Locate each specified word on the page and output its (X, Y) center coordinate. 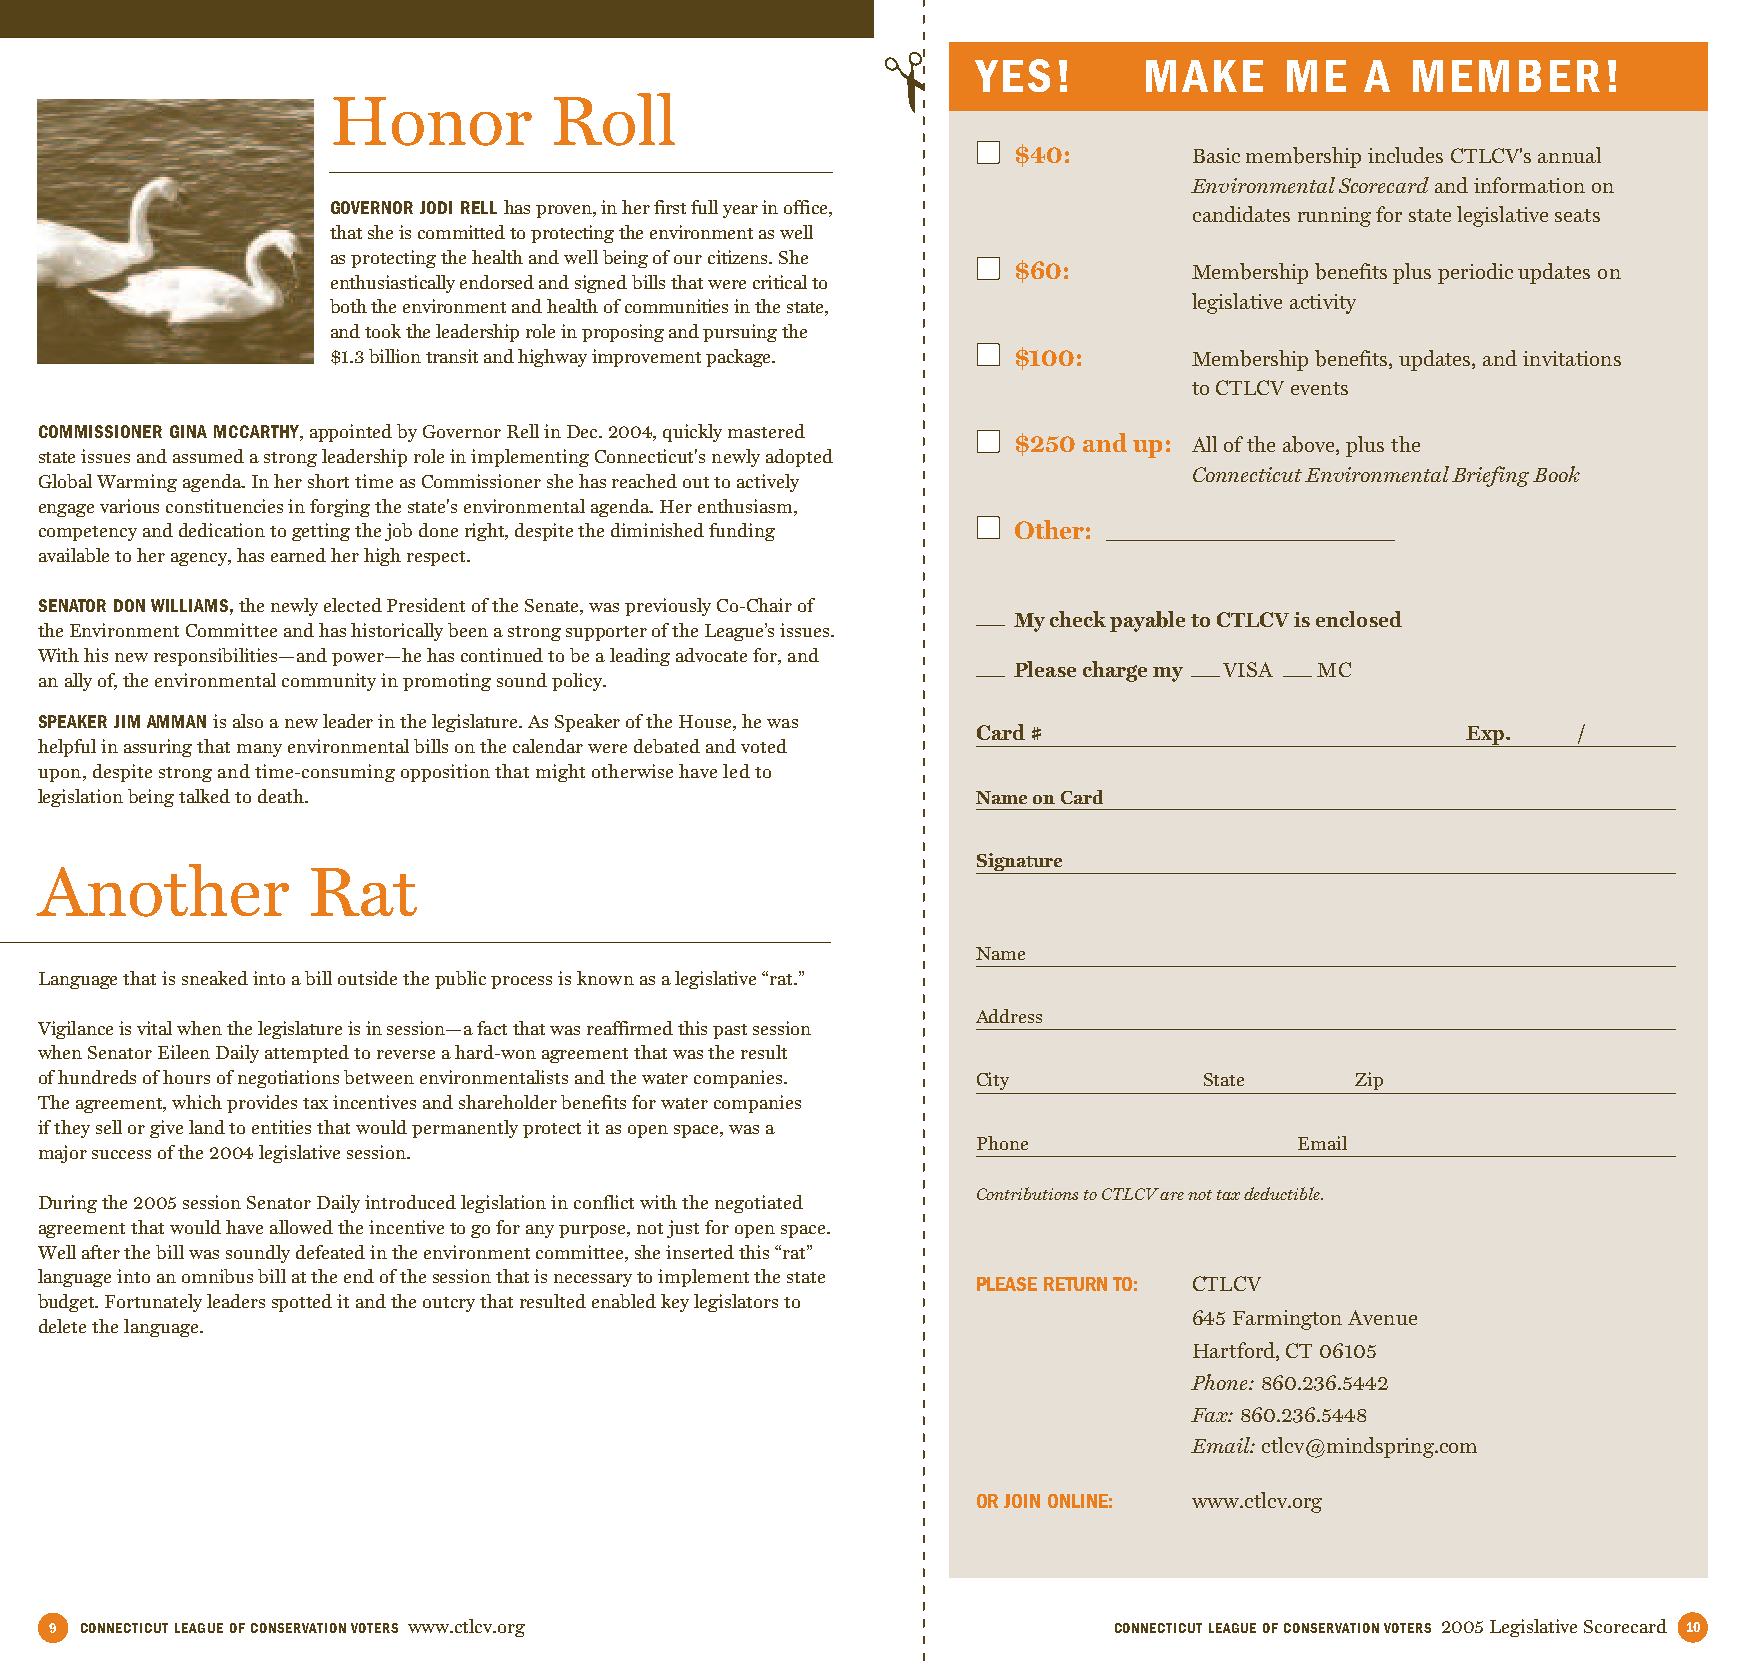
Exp (1485, 736)
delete (62, 1326)
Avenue (1382, 1317)
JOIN (1022, 1501)
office (807, 208)
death (282, 796)
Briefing (1490, 476)
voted (764, 746)
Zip (1369, 1081)
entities (281, 1127)
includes (1405, 155)
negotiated (759, 1204)
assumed (208, 456)
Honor (432, 121)
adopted (799, 458)
